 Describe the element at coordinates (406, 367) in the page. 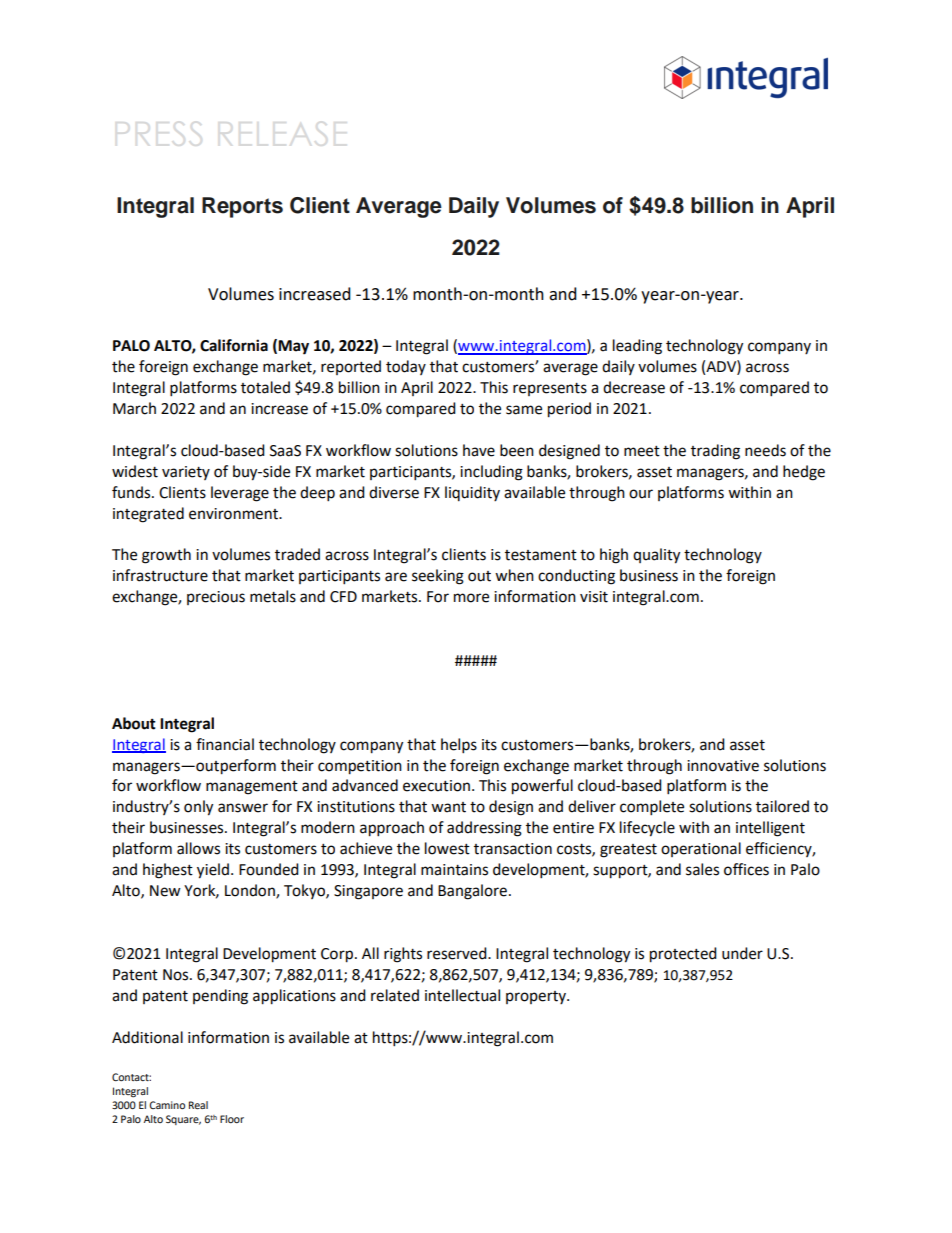

I see `today` at that location.
